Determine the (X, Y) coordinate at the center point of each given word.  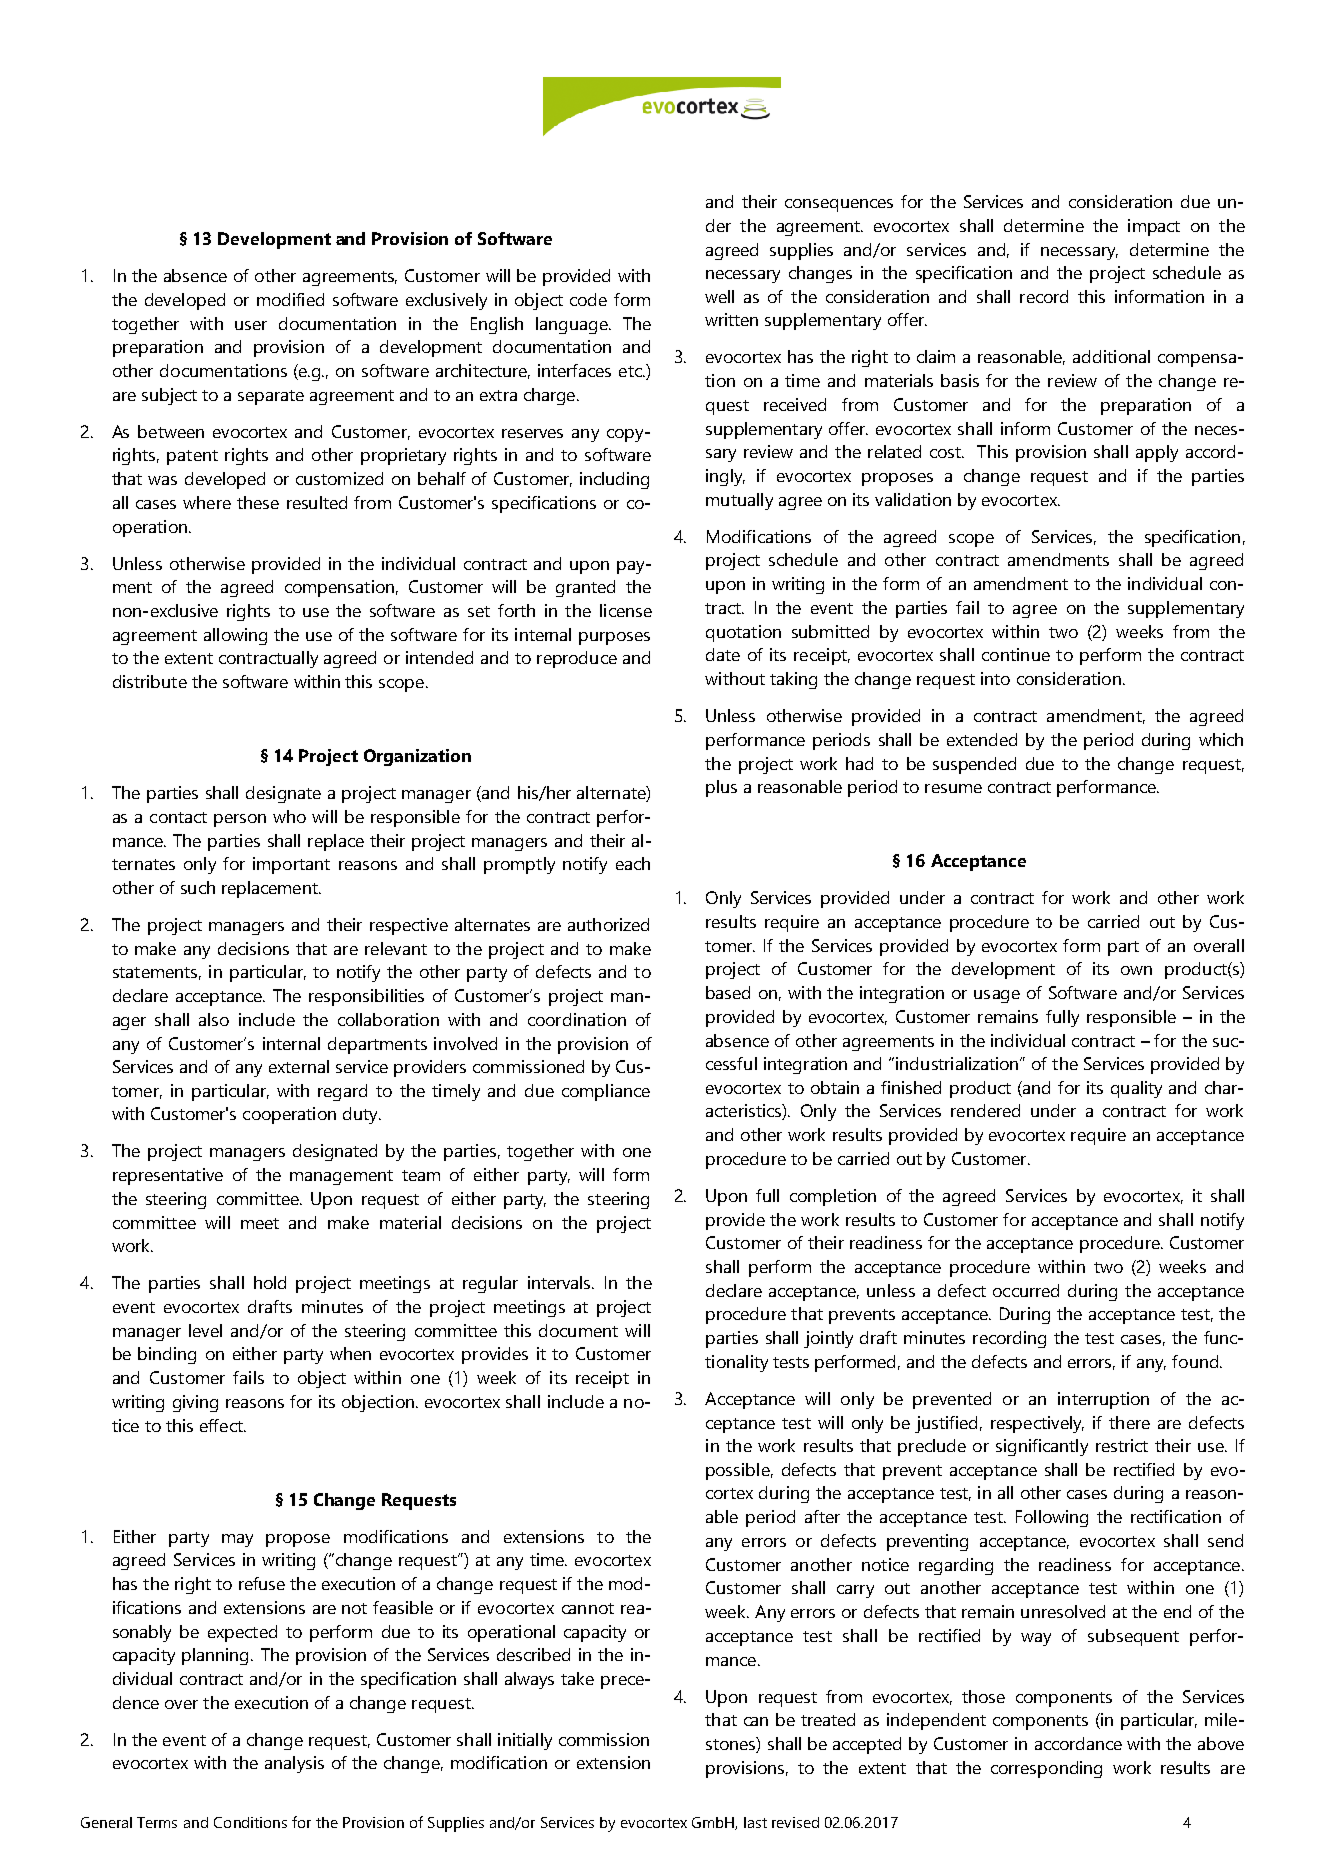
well (719, 296)
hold (270, 1282)
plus (721, 788)
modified (290, 299)
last (755, 1822)
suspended (974, 765)
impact (1154, 227)
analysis (294, 1764)
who (289, 816)
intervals (560, 1282)
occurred (1026, 1290)
